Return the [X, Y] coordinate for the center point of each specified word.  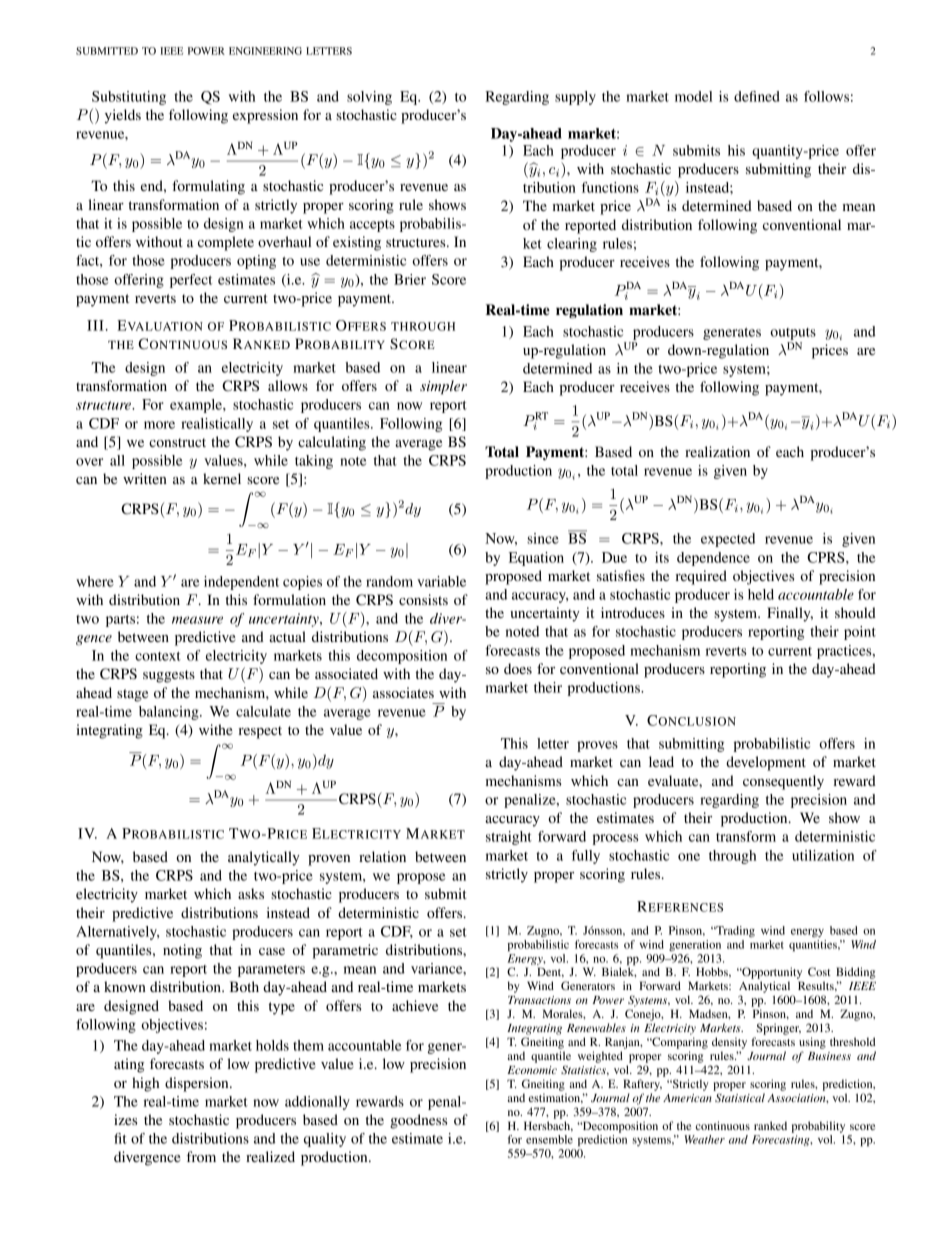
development [766, 763]
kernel [222, 478]
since [543, 538]
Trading [734, 931]
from [201, 1156]
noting [182, 951]
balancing [170, 713]
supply [575, 98]
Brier [410, 279]
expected [728, 540]
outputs [793, 334]
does [518, 668]
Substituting [129, 98]
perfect [191, 281]
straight [509, 838]
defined [757, 96]
